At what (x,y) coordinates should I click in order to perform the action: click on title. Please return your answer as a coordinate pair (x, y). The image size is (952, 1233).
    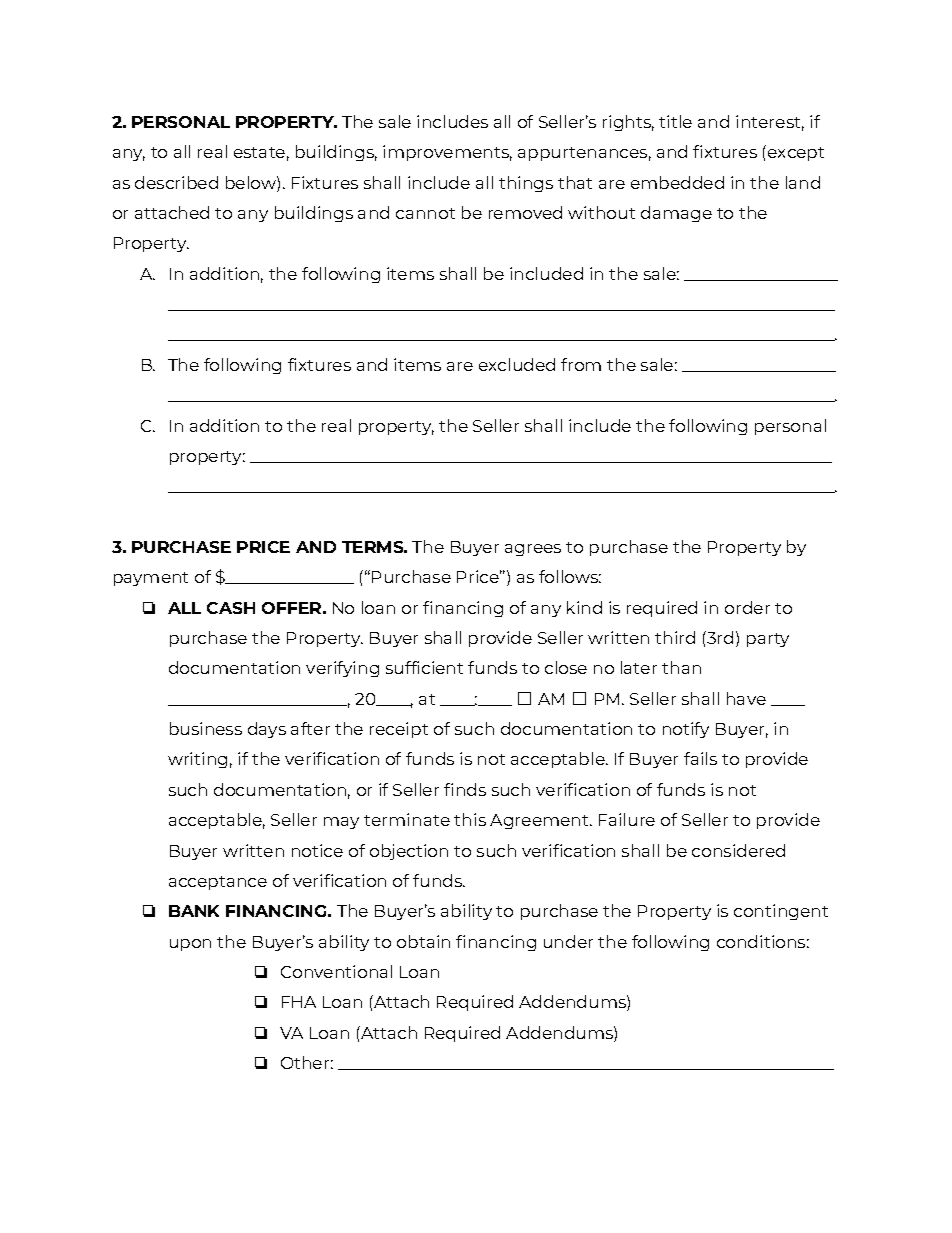
    Looking at the image, I should click on (675, 121).
